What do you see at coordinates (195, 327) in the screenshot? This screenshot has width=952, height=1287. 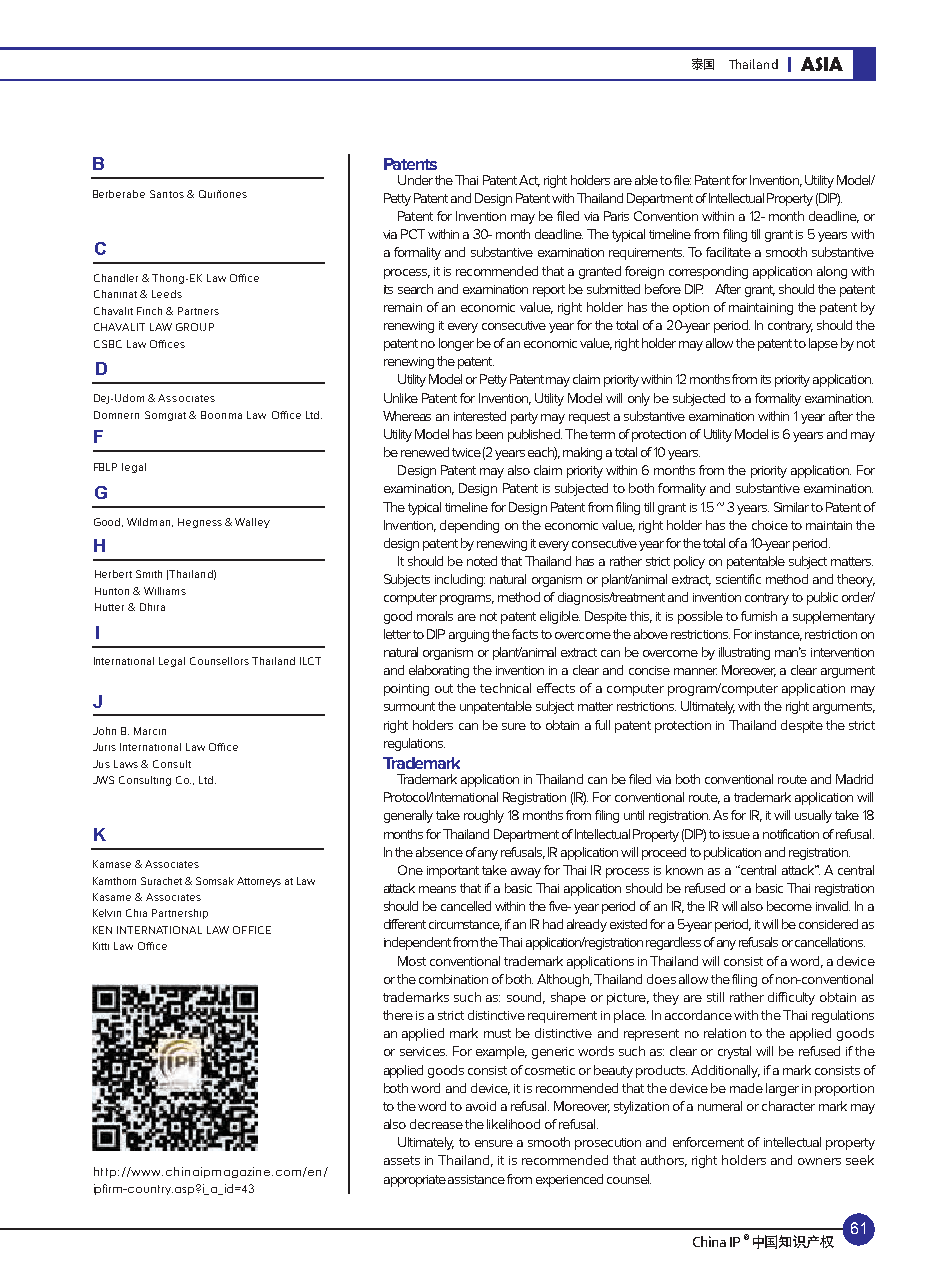 I see `GROUP` at bounding box center [195, 327].
